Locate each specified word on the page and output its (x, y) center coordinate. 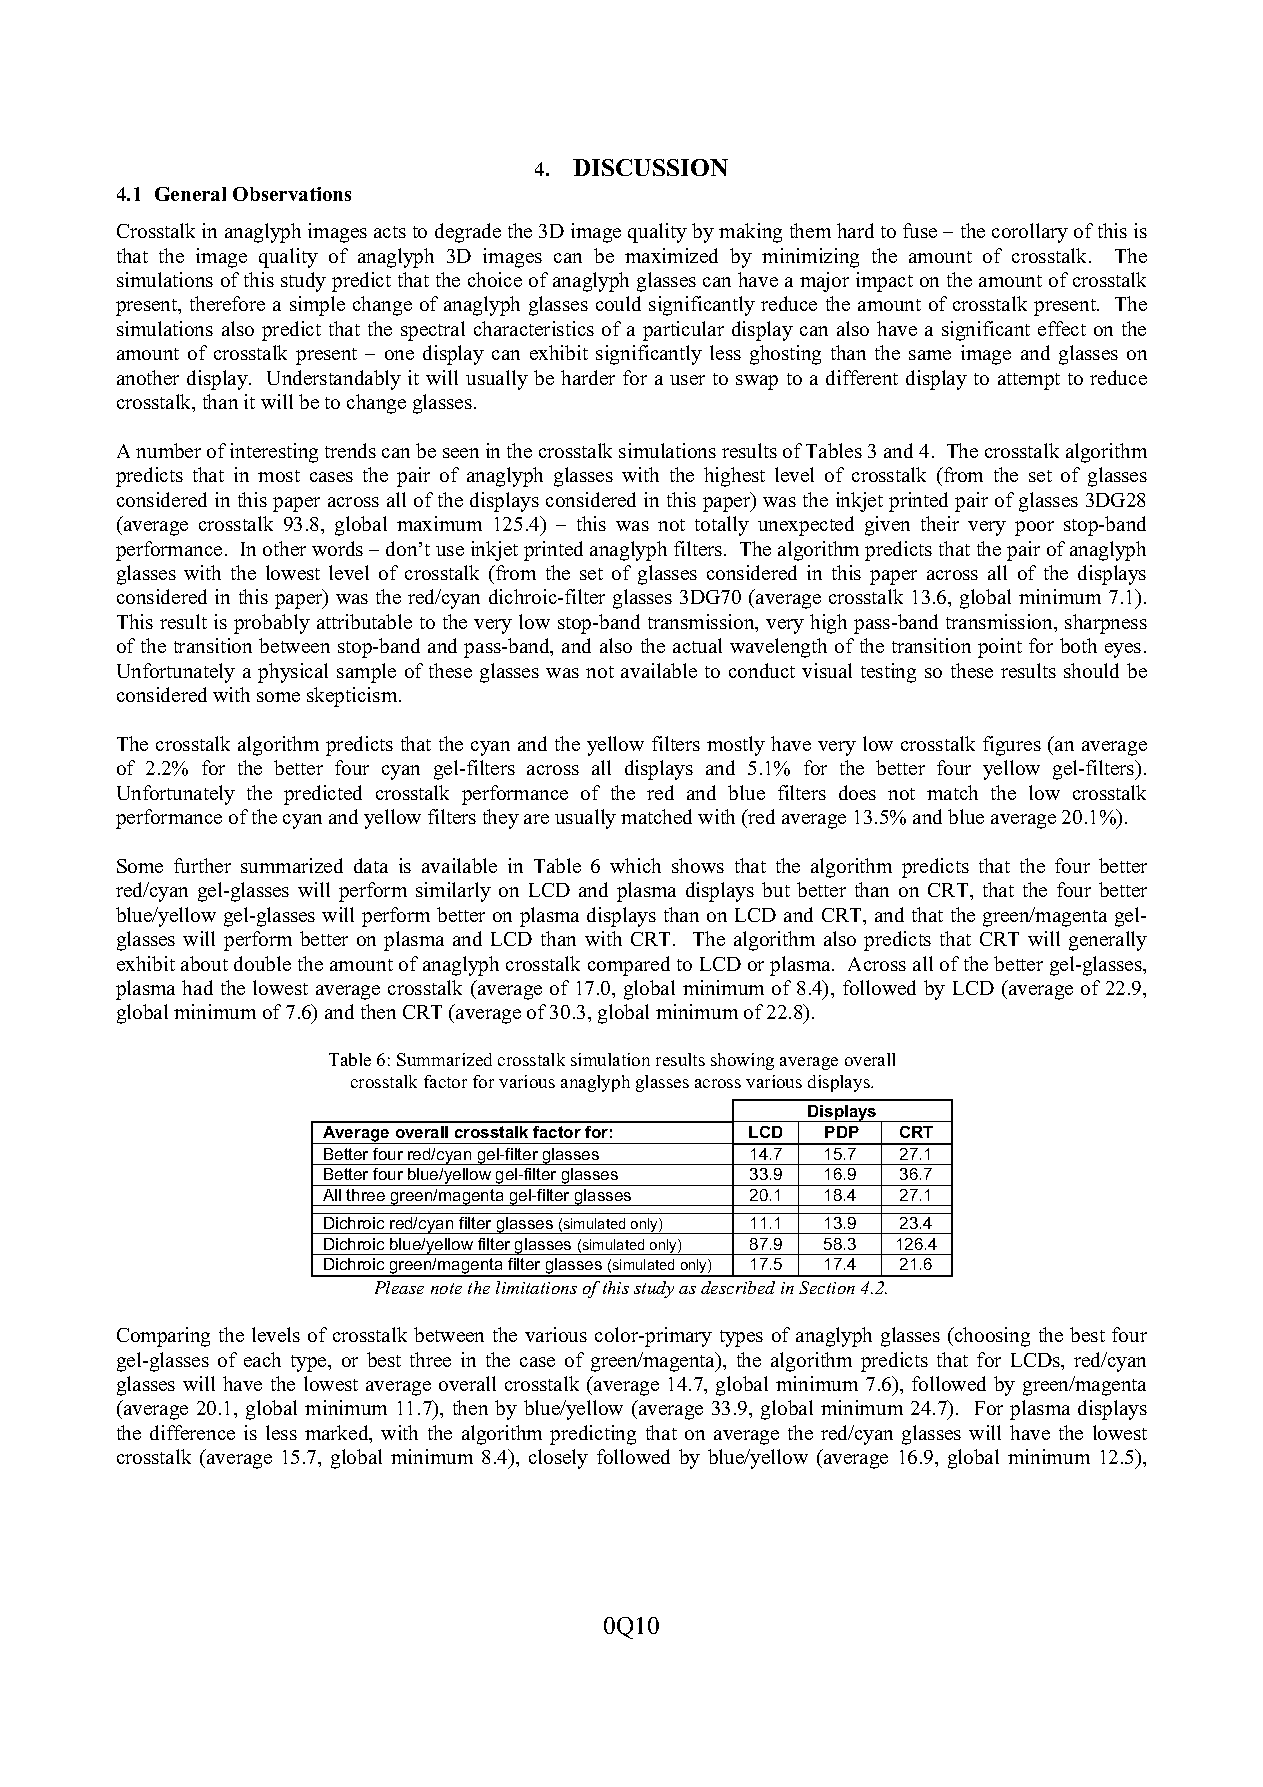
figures (1012, 746)
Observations (292, 194)
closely (558, 1459)
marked (338, 1434)
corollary (1030, 233)
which (635, 865)
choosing (991, 1337)
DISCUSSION (650, 167)
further (202, 865)
